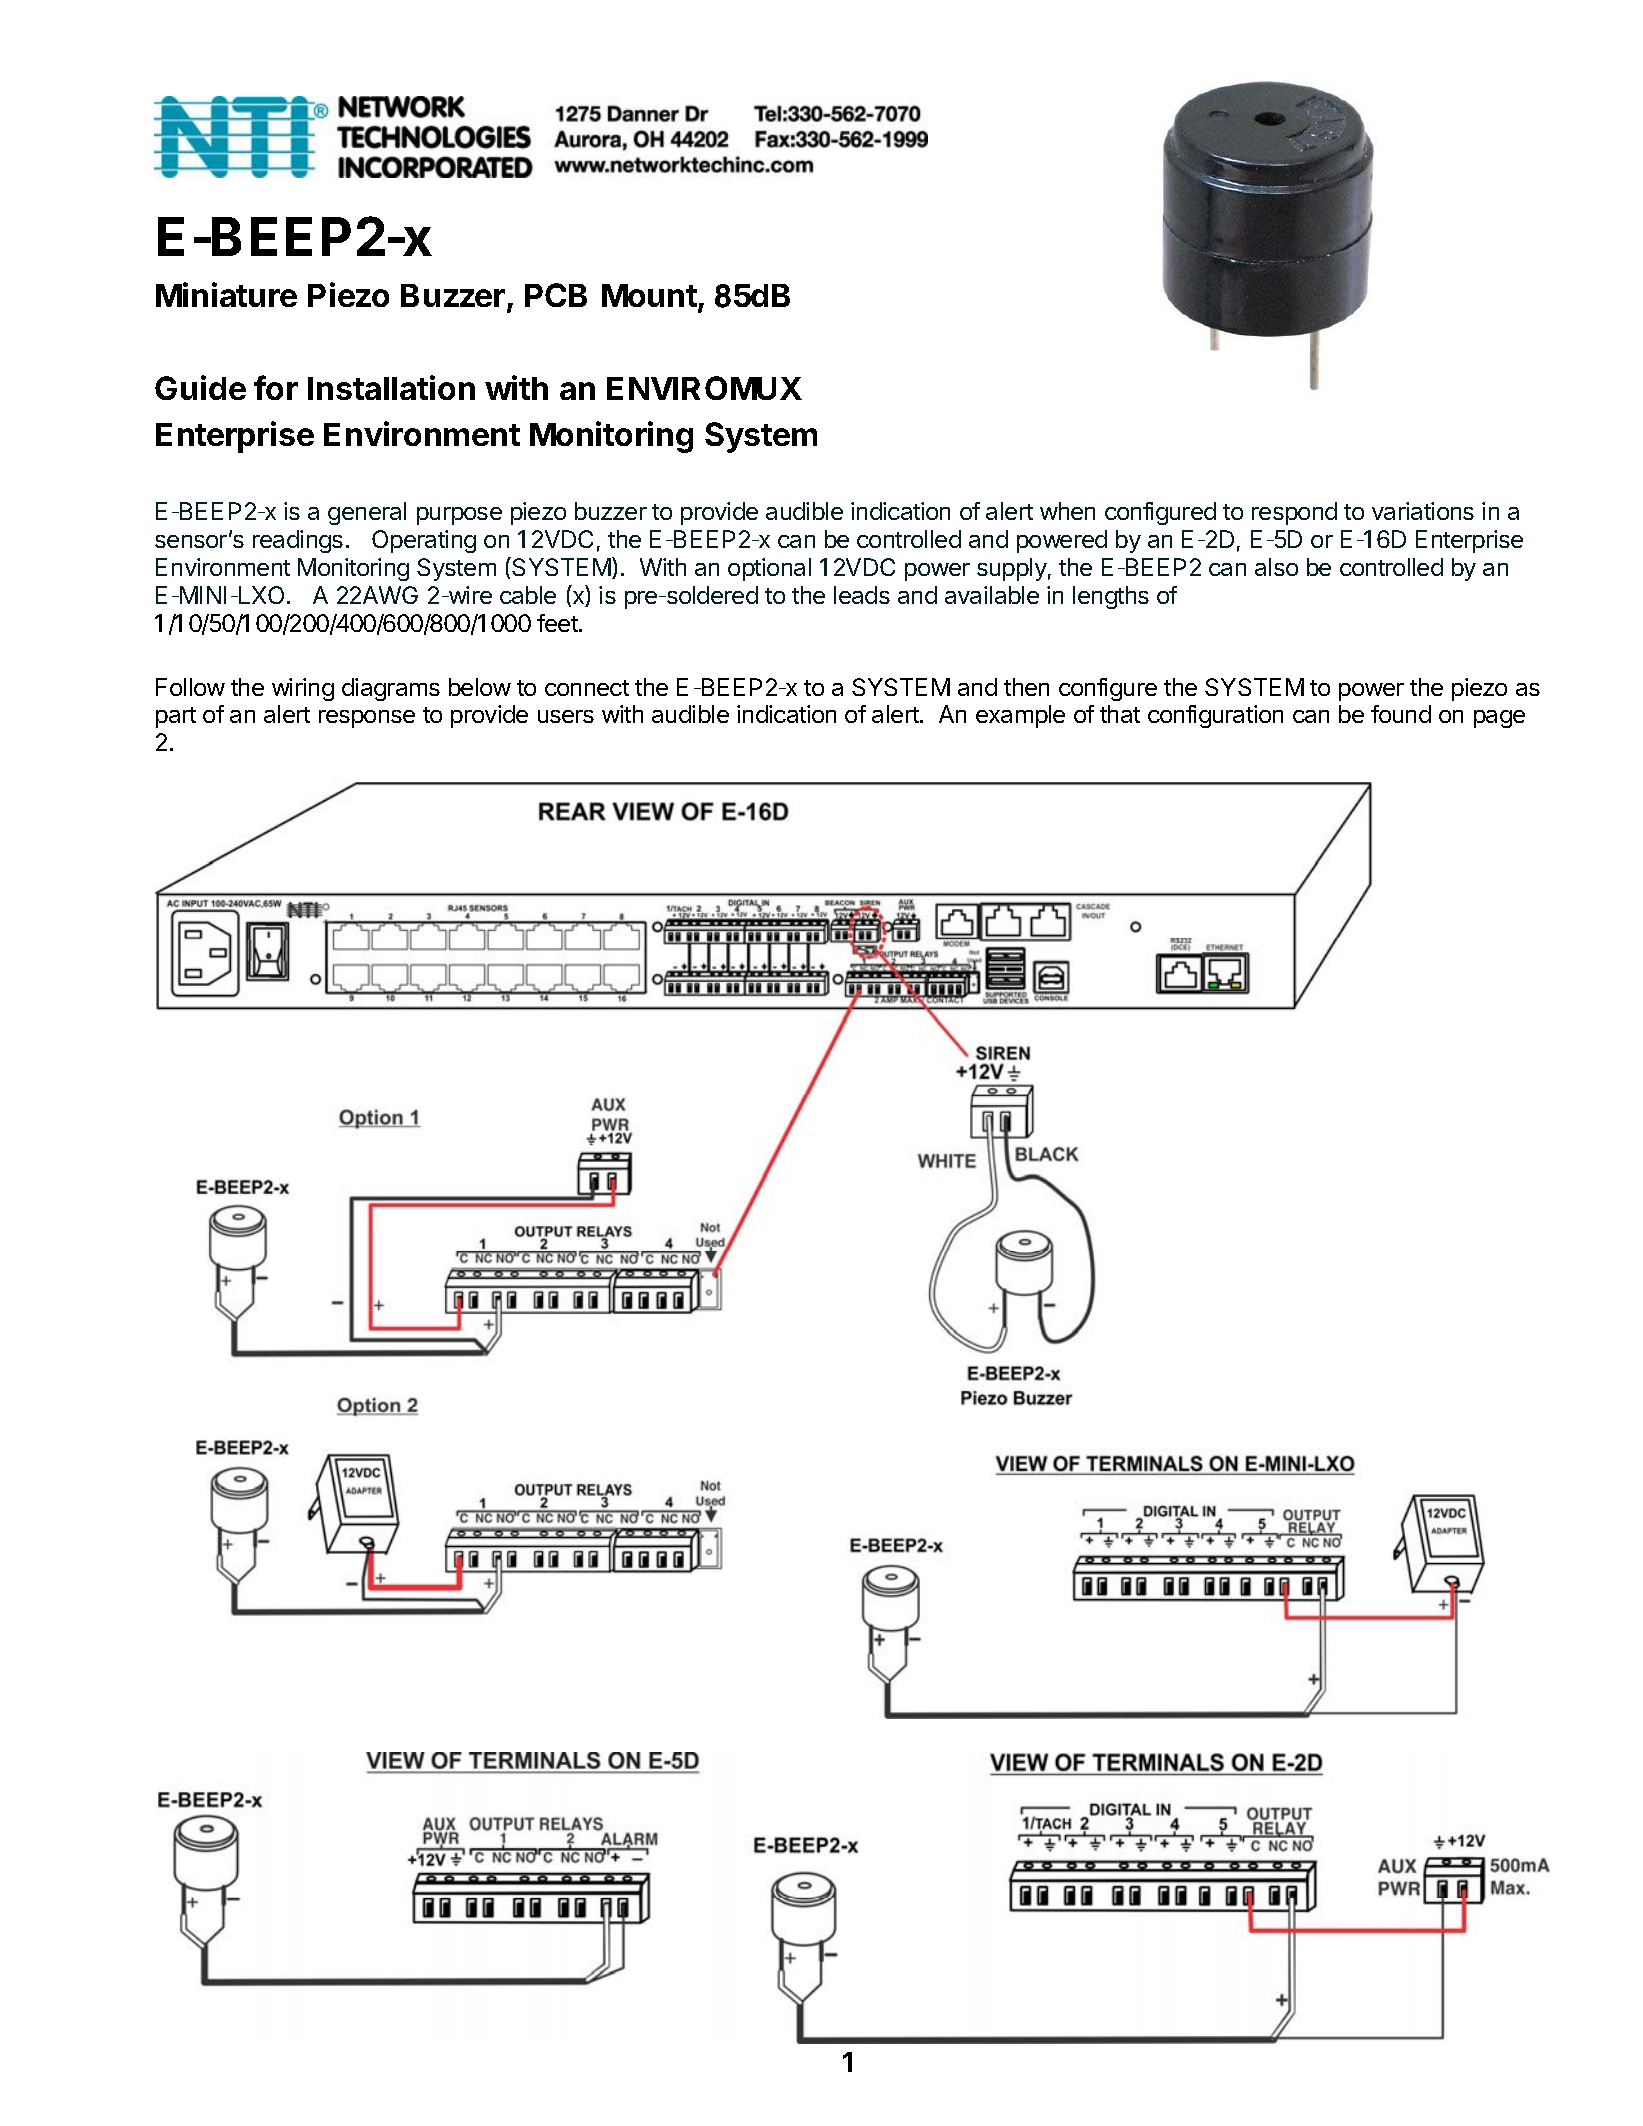 This screenshot has width=1643, height=2126. What do you see at coordinates (650, 297) in the screenshot?
I see `Mount` at bounding box center [650, 297].
